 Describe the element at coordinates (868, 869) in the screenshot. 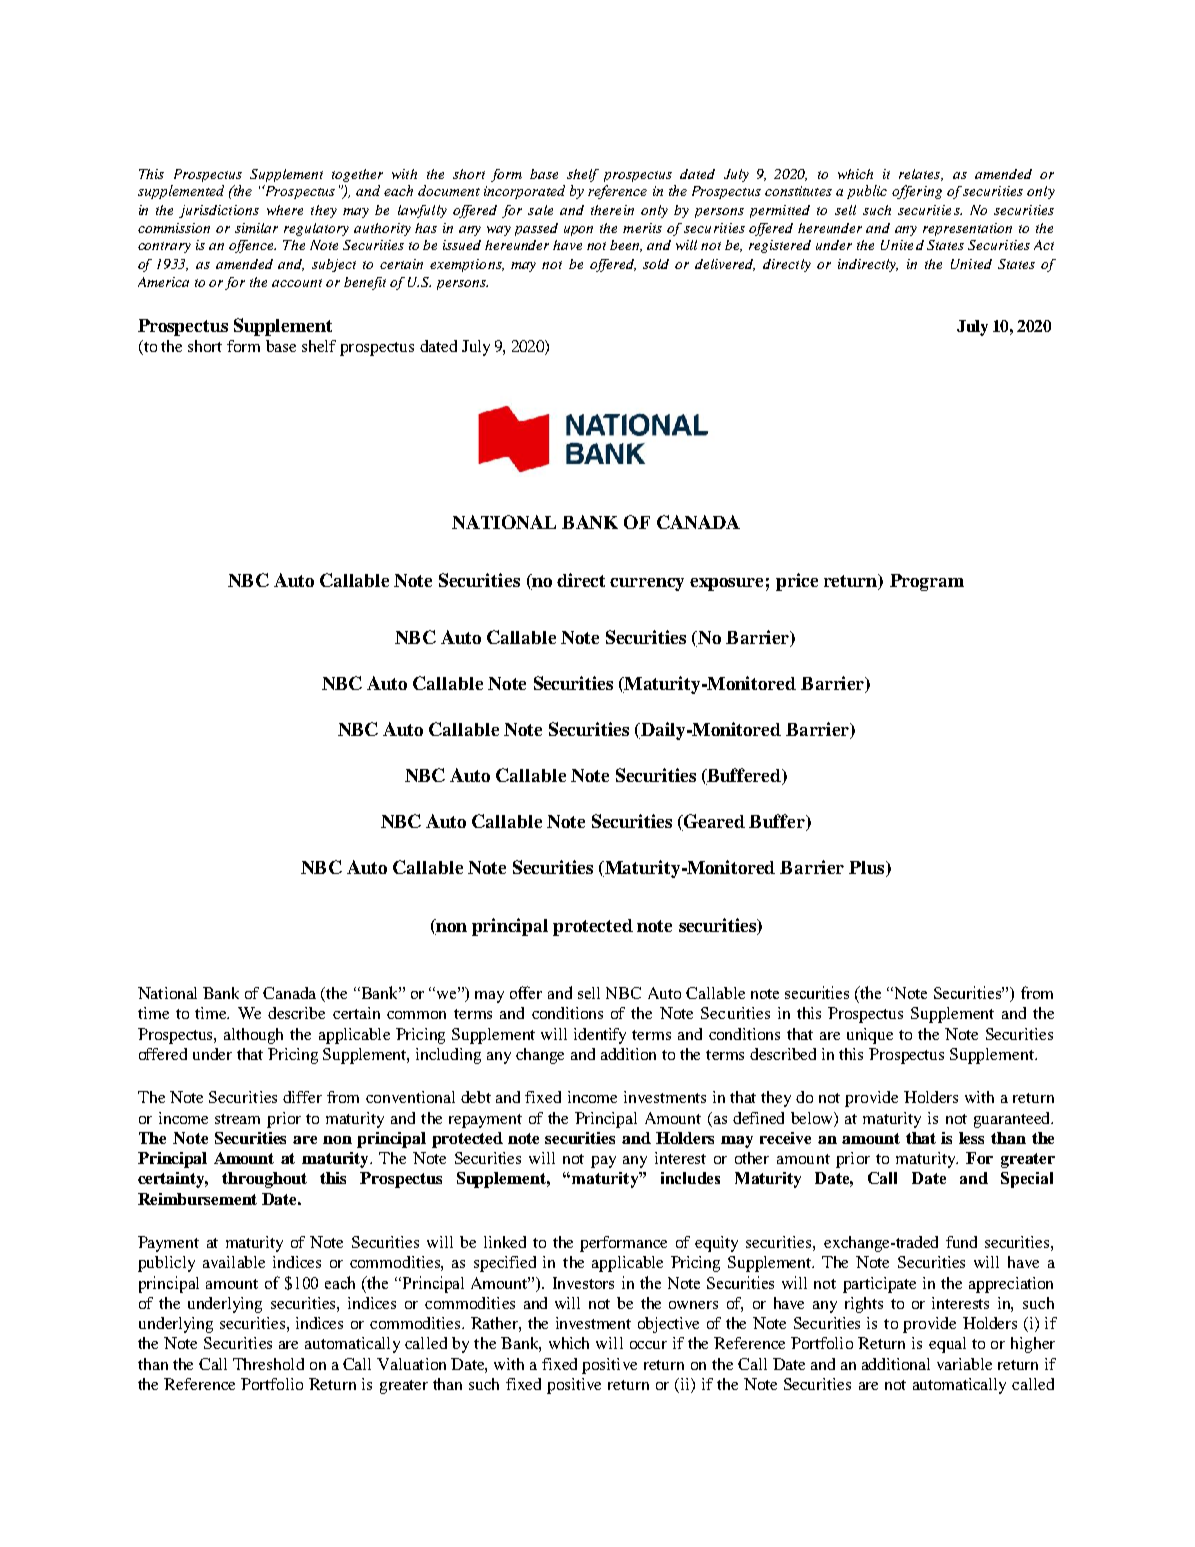

I see `Plus` at that location.
